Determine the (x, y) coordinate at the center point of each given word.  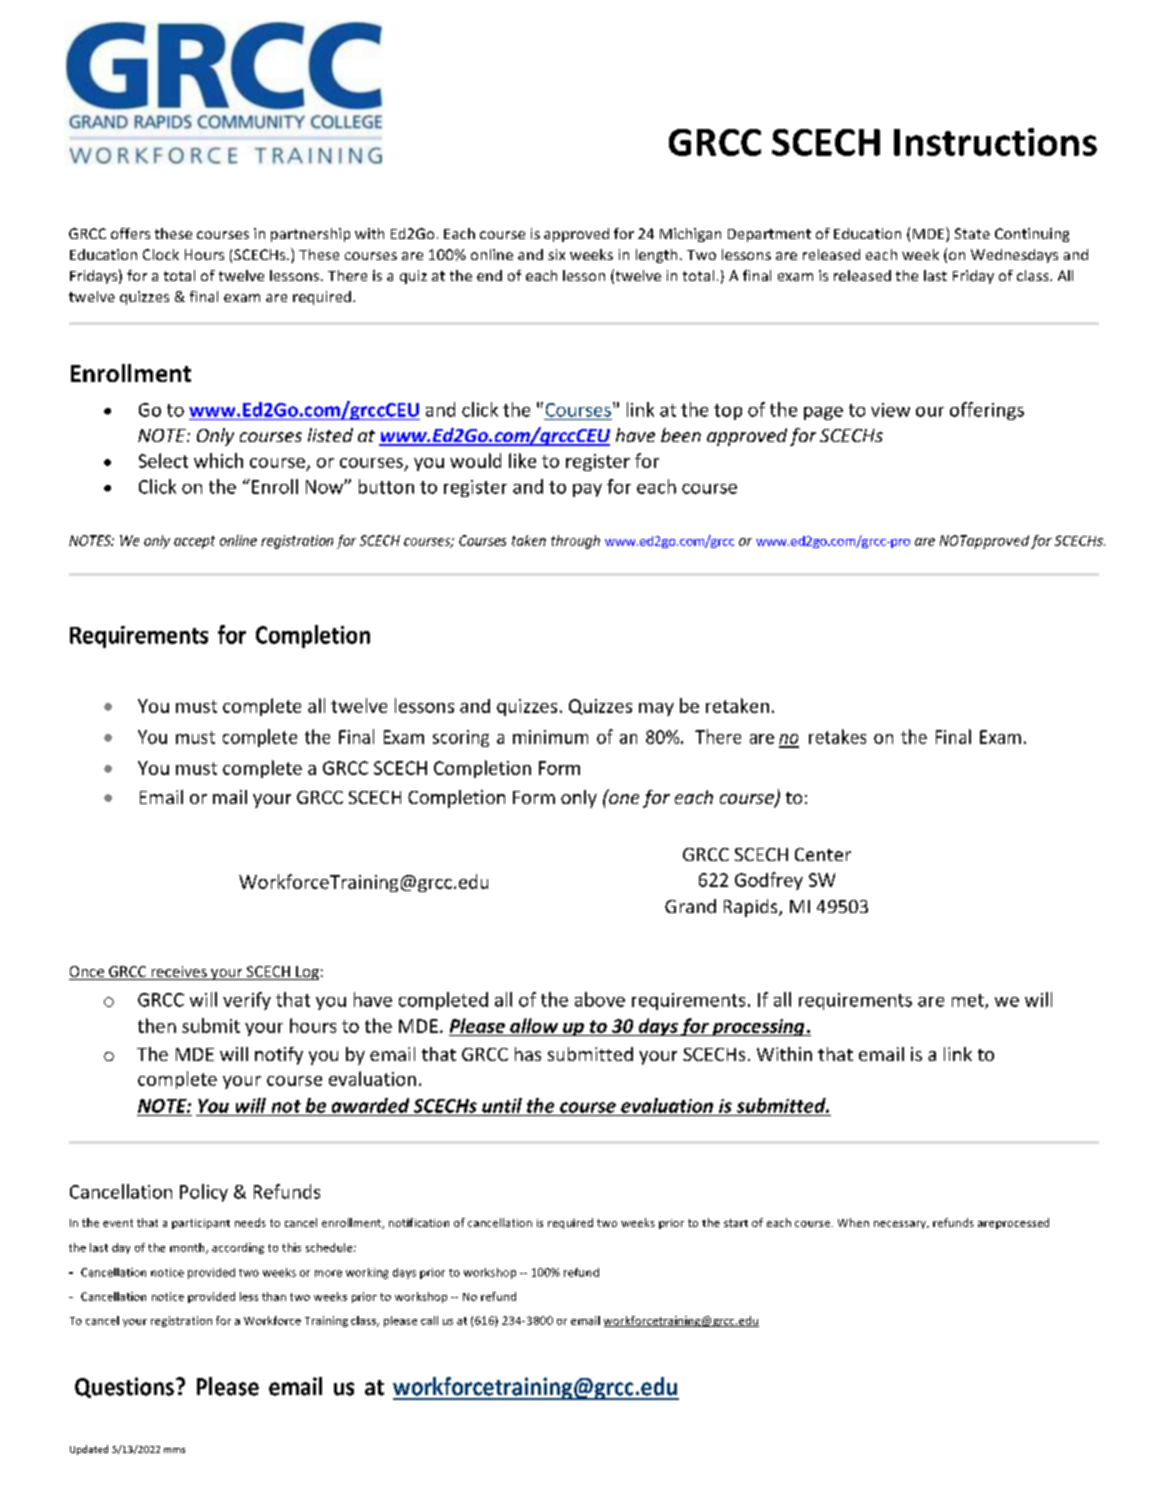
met (969, 1001)
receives (179, 973)
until (502, 1105)
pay (587, 490)
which (218, 460)
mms (174, 1450)
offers (130, 233)
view (890, 410)
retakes (837, 736)
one (623, 797)
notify (279, 1056)
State (972, 233)
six (556, 254)
